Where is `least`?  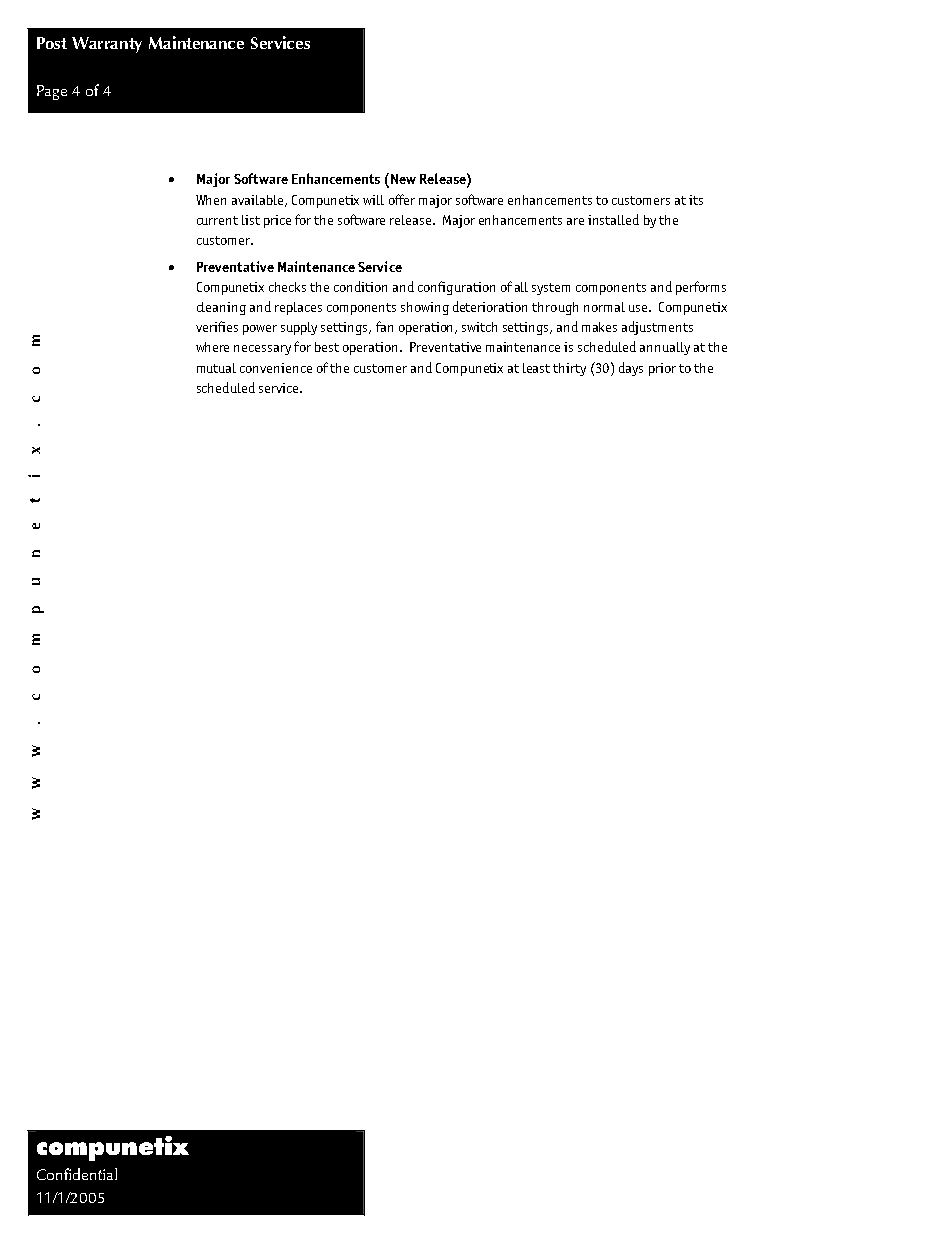 least is located at coordinates (536, 368).
